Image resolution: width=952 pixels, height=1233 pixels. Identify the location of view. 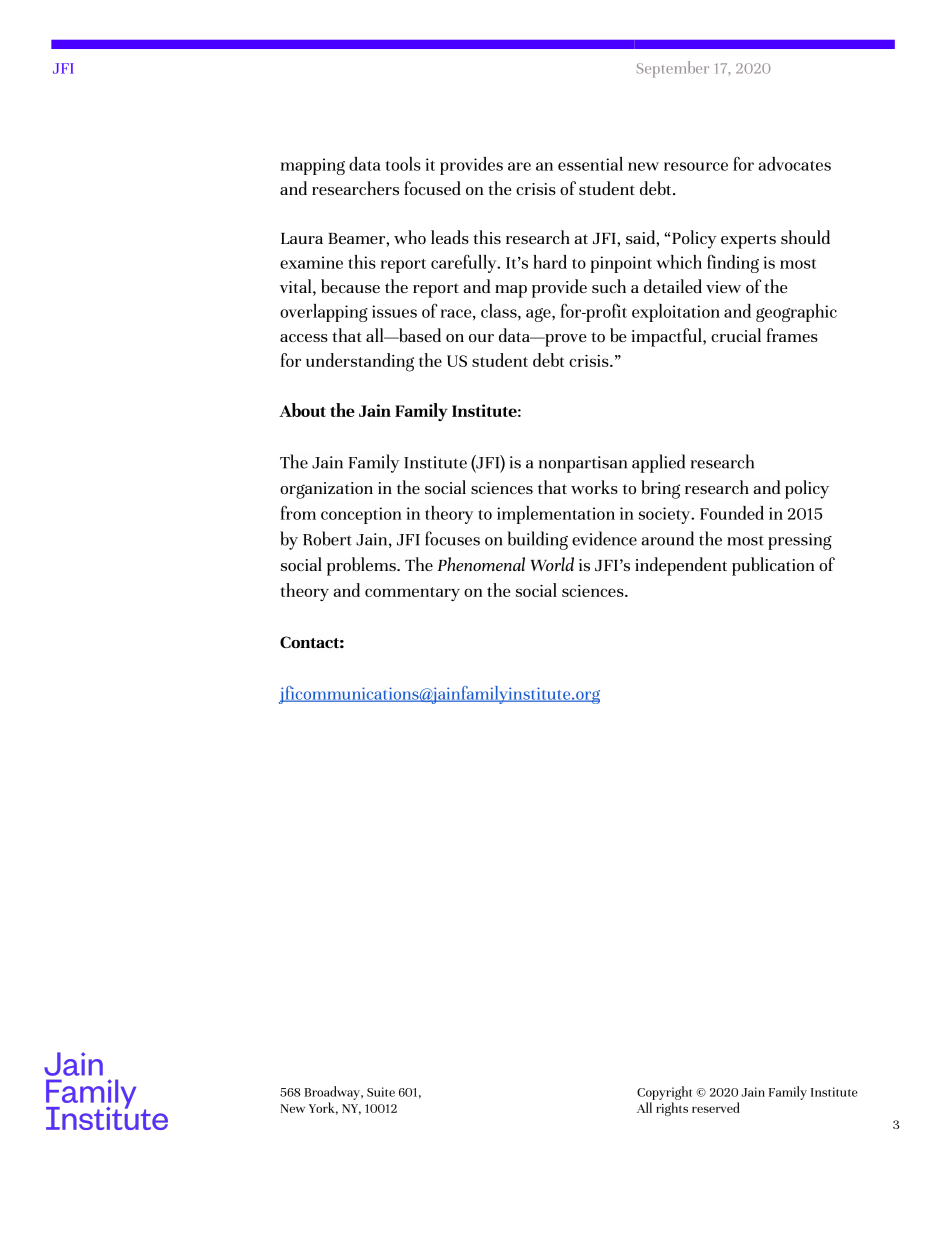
(723, 287).
